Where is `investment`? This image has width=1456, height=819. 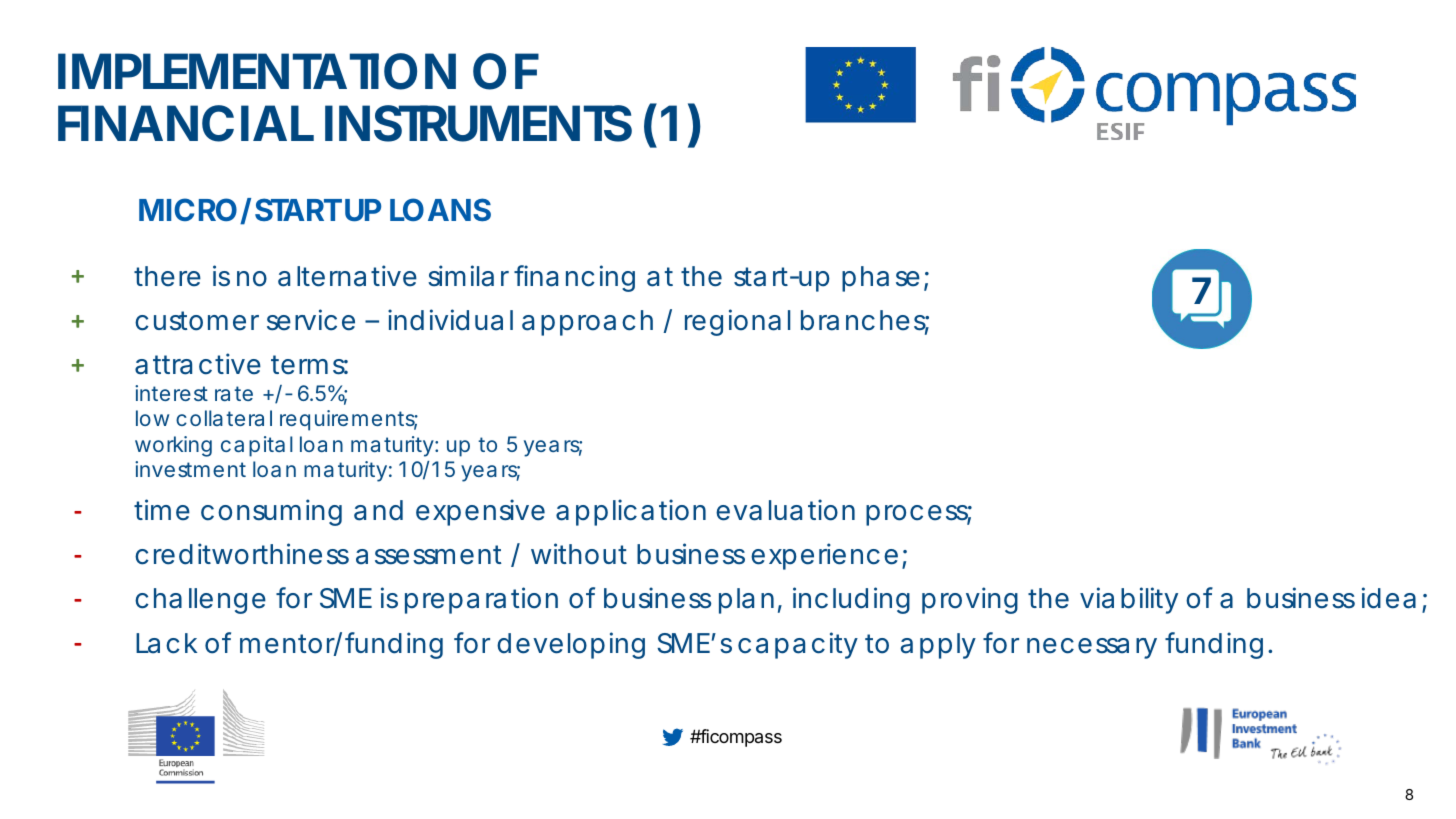
investment is located at coordinates (190, 469).
